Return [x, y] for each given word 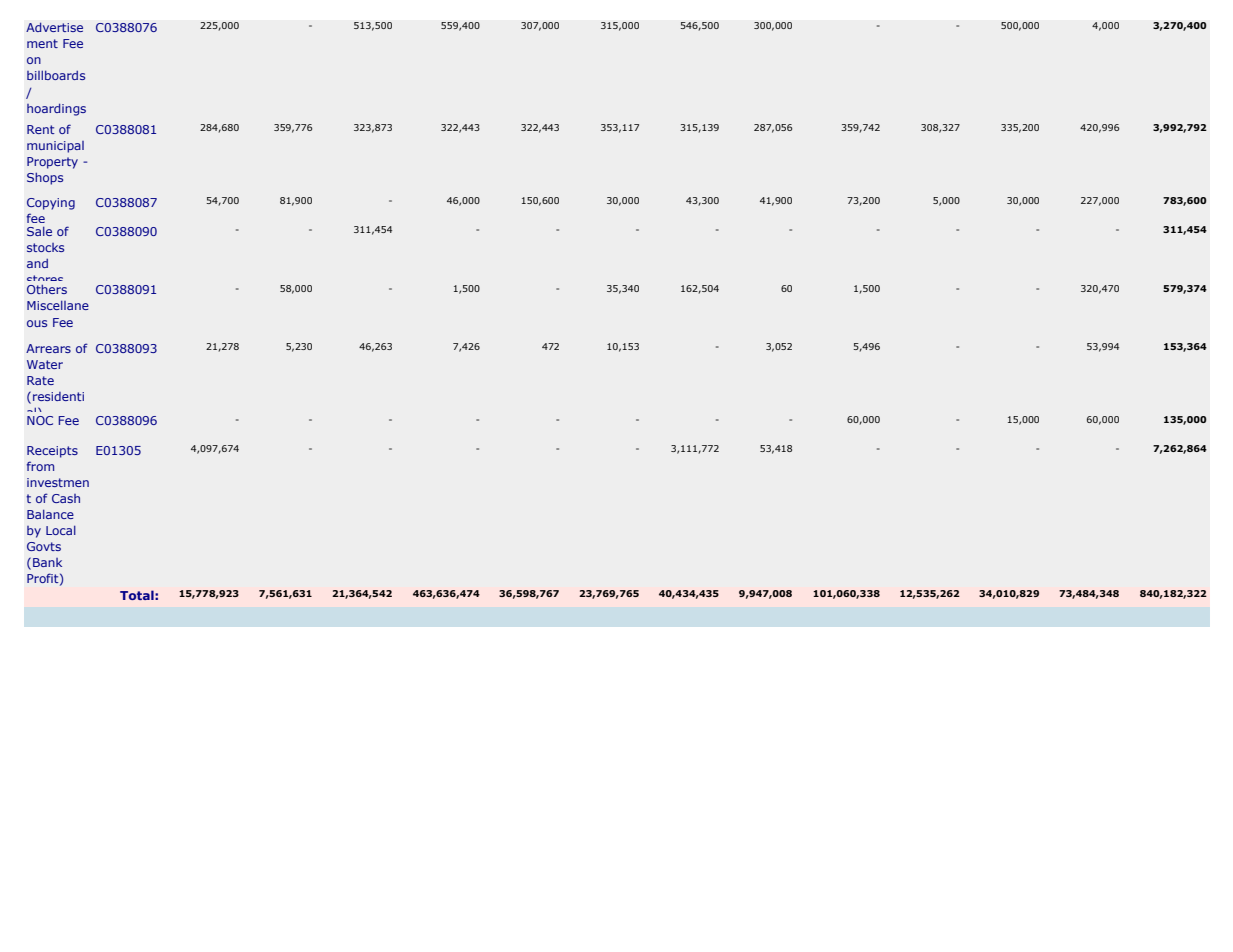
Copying [51, 204]
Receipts [52, 452]
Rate [40, 380]
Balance [50, 514]
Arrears [48, 348]
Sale [39, 231]
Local [61, 530]
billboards [56, 75]
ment [42, 43]
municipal [55, 147]
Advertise [54, 27]
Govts [44, 546]
